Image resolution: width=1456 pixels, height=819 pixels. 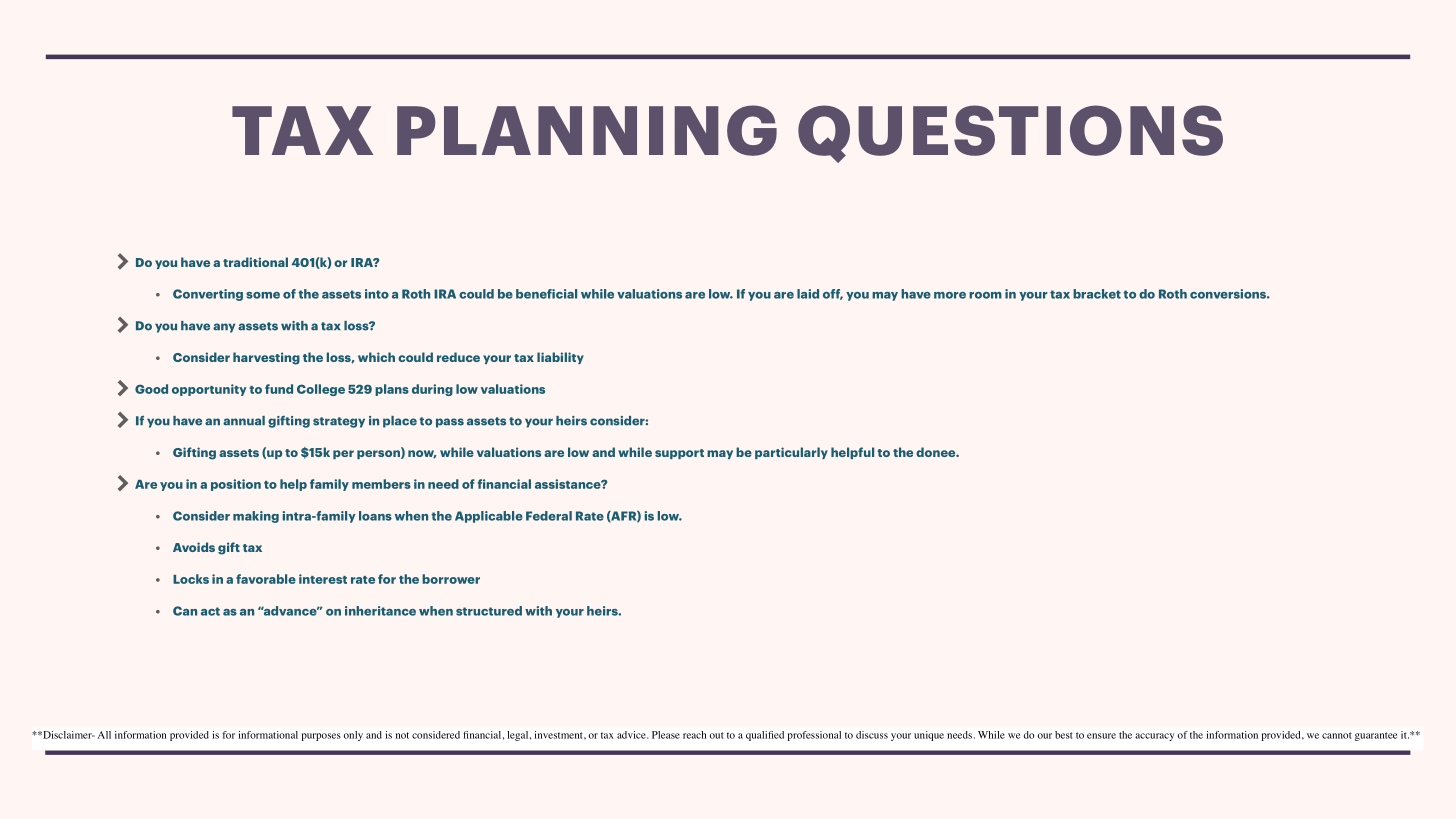 What do you see at coordinates (323, 579) in the image?
I see `interest` at bounding box center [323, 579].
